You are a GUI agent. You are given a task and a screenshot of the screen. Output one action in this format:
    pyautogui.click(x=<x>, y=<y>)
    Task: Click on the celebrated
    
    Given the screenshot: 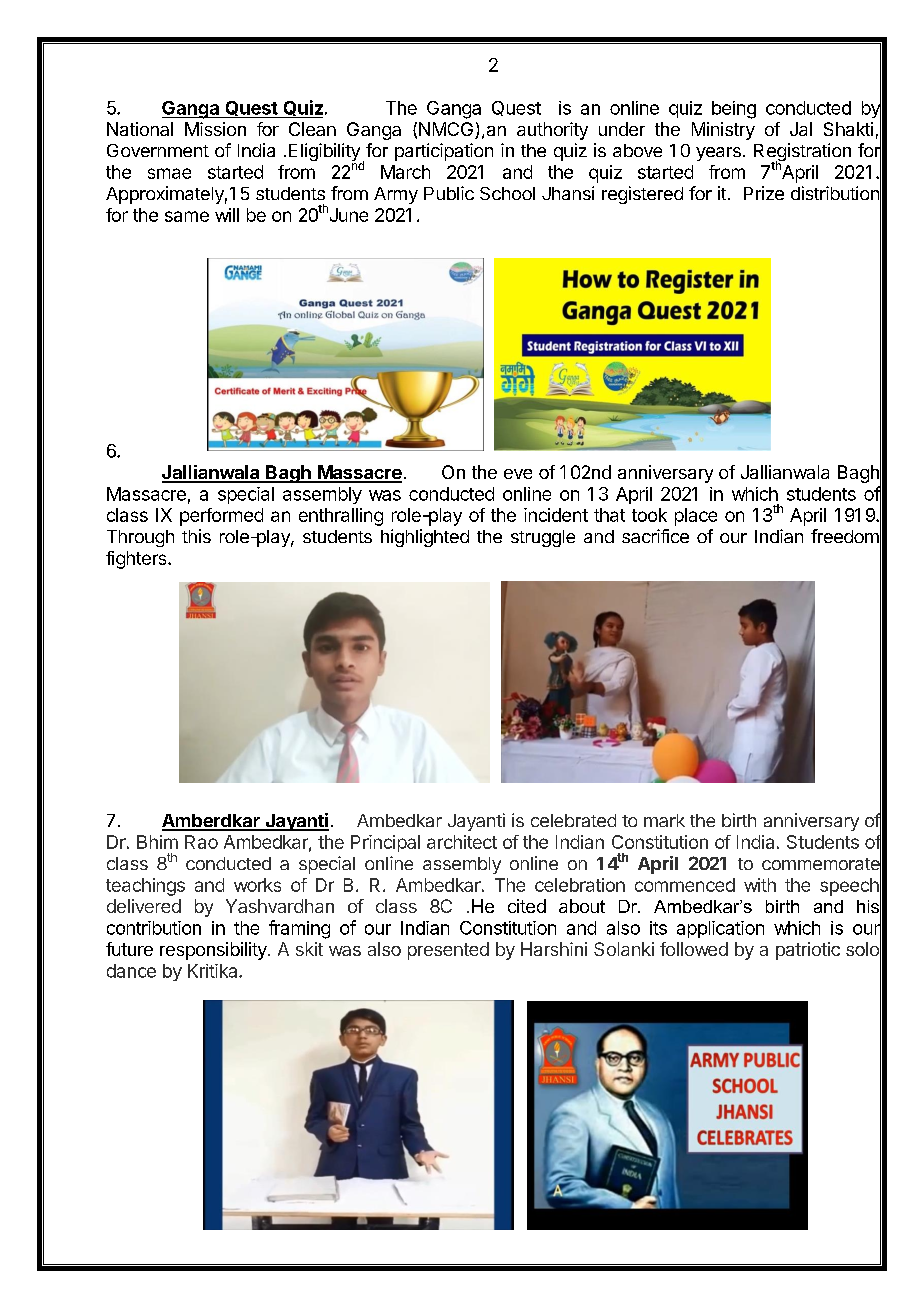 What is the action you would take?
    pyautogui.click(x=573, y=820)
